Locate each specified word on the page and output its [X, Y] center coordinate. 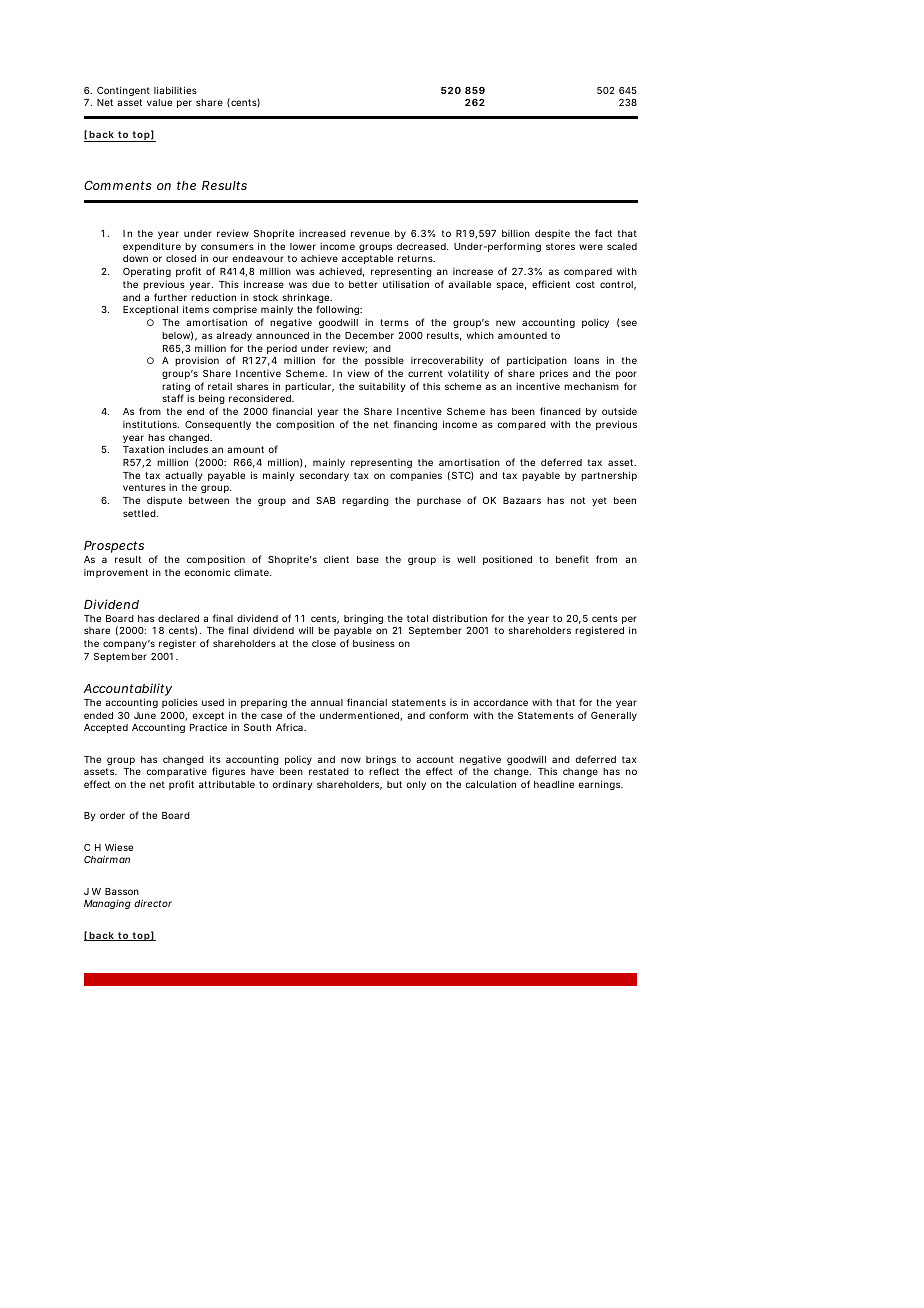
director [153, 903]
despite [552, 234]
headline [554, 784]
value [159, 102]
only [416, 785]
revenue [370, 234]
